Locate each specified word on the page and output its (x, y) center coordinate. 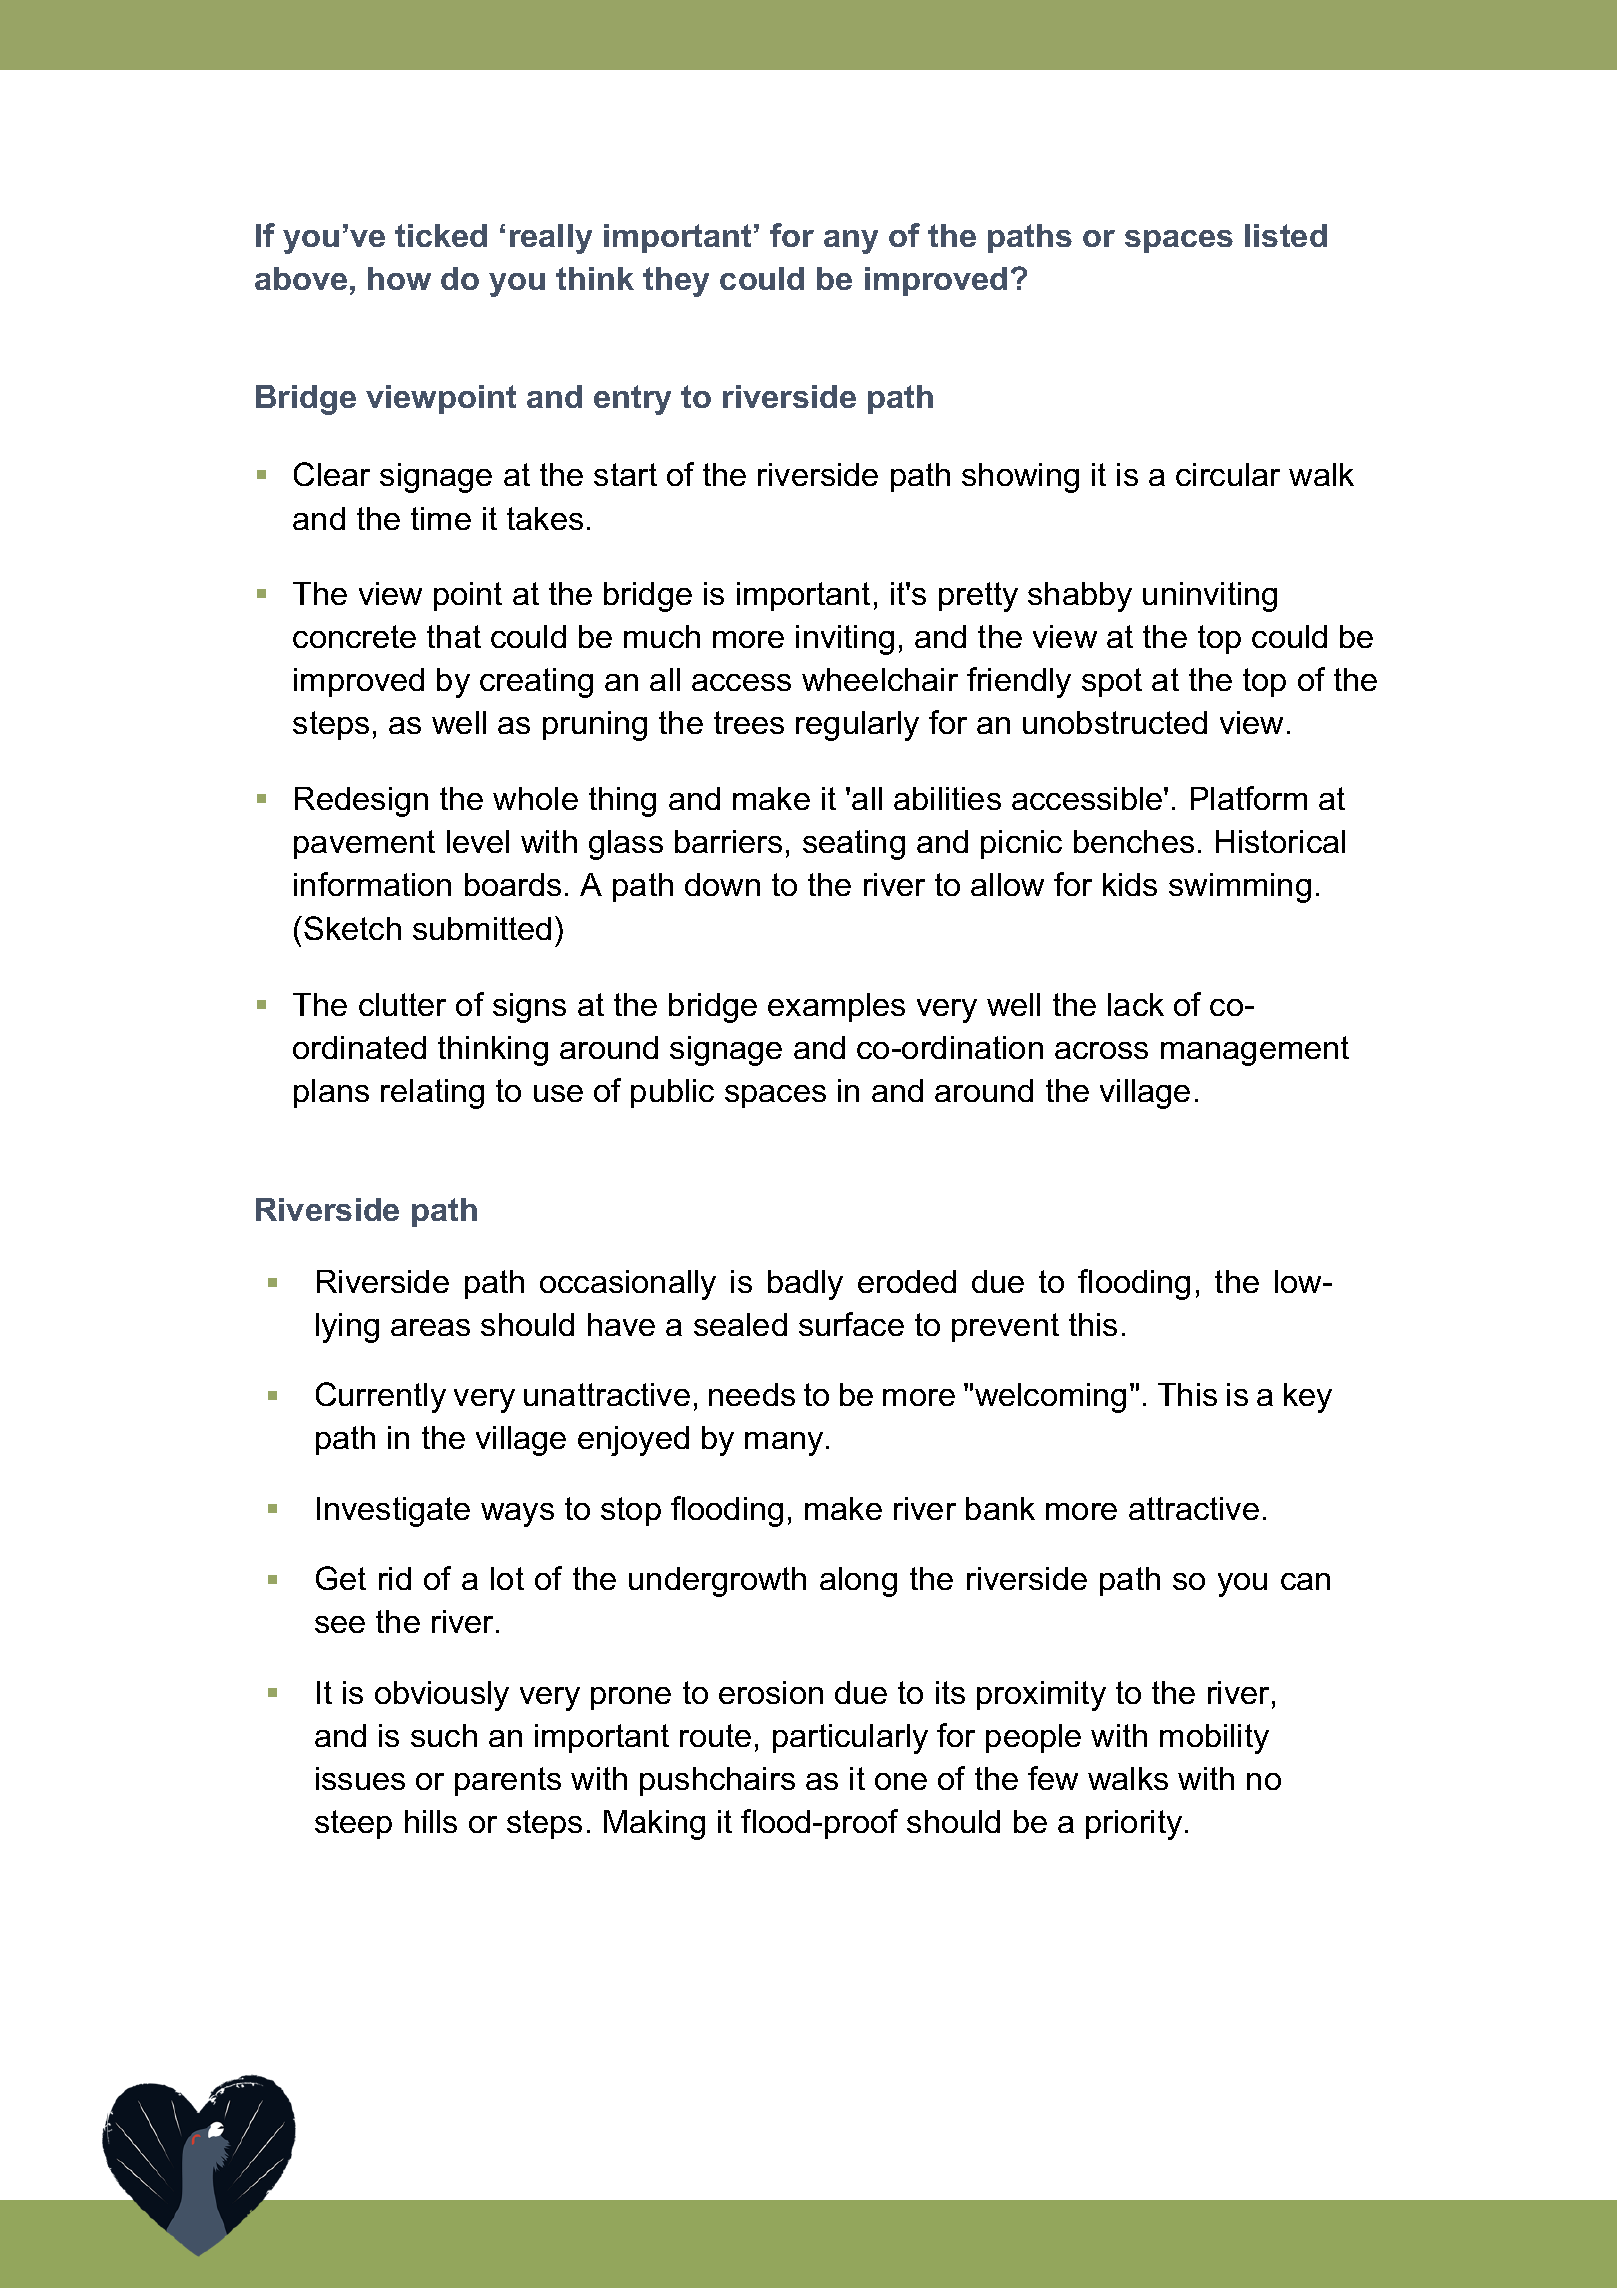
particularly (850, 1739)
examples (836, 1007)
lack (1136, 1004)
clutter (402, 1004)
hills (431, 1821)
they (676, 282)
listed (1286, 235)
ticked (441, 235)
